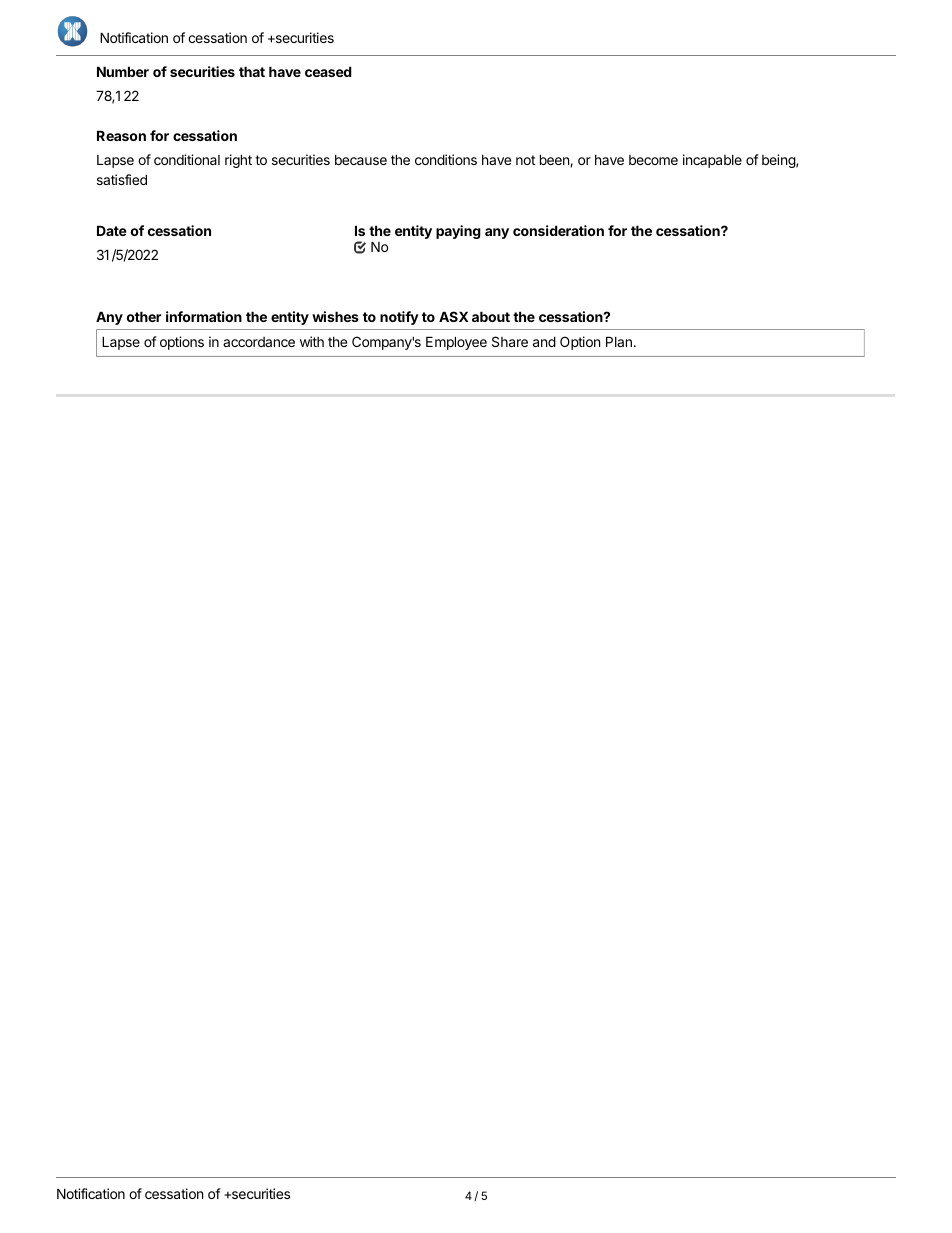 Image resolution: width=952 pixels, height=1233 pixels. I want to click on accordance, so click(259, 342).
